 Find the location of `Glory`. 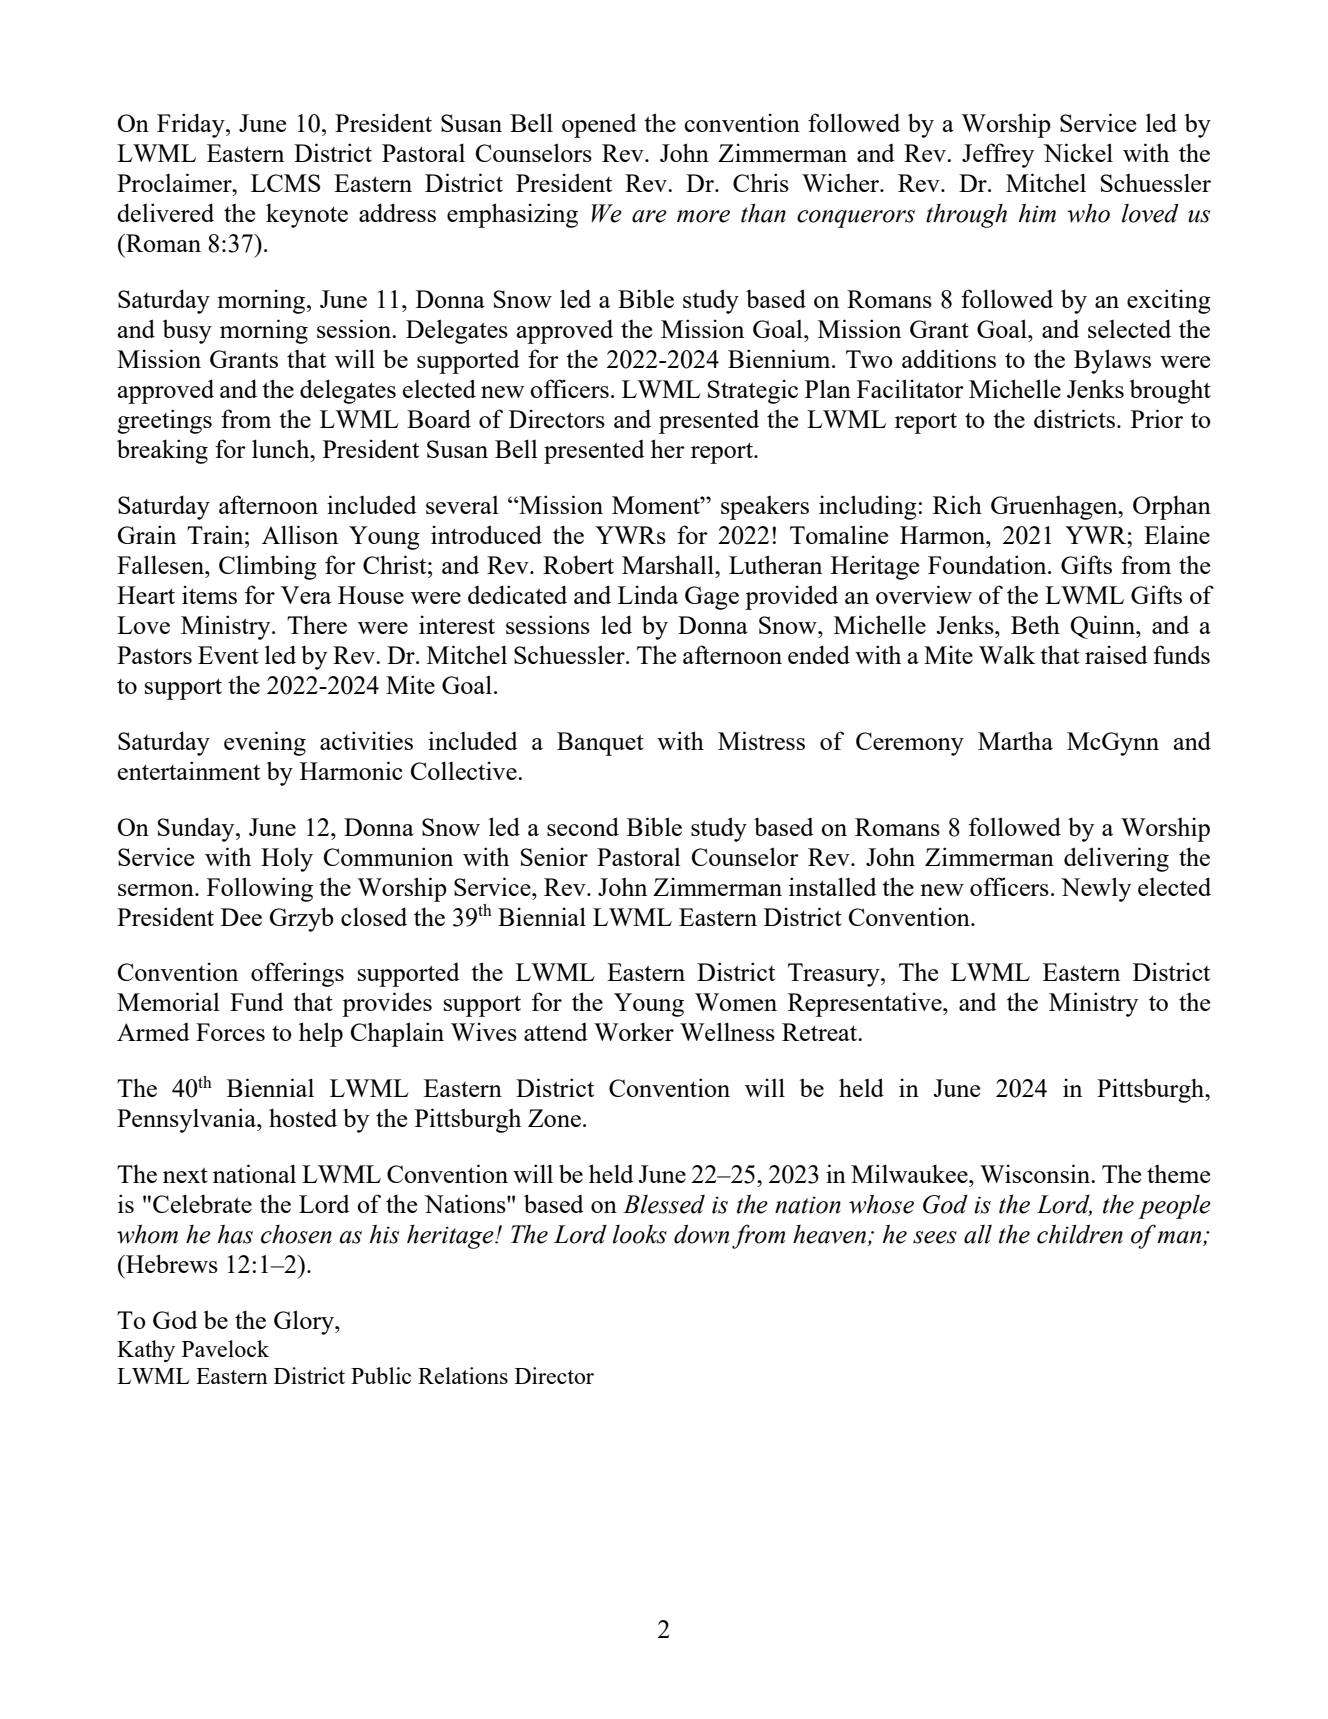

Glory is located at coordinates (305, 1322).
